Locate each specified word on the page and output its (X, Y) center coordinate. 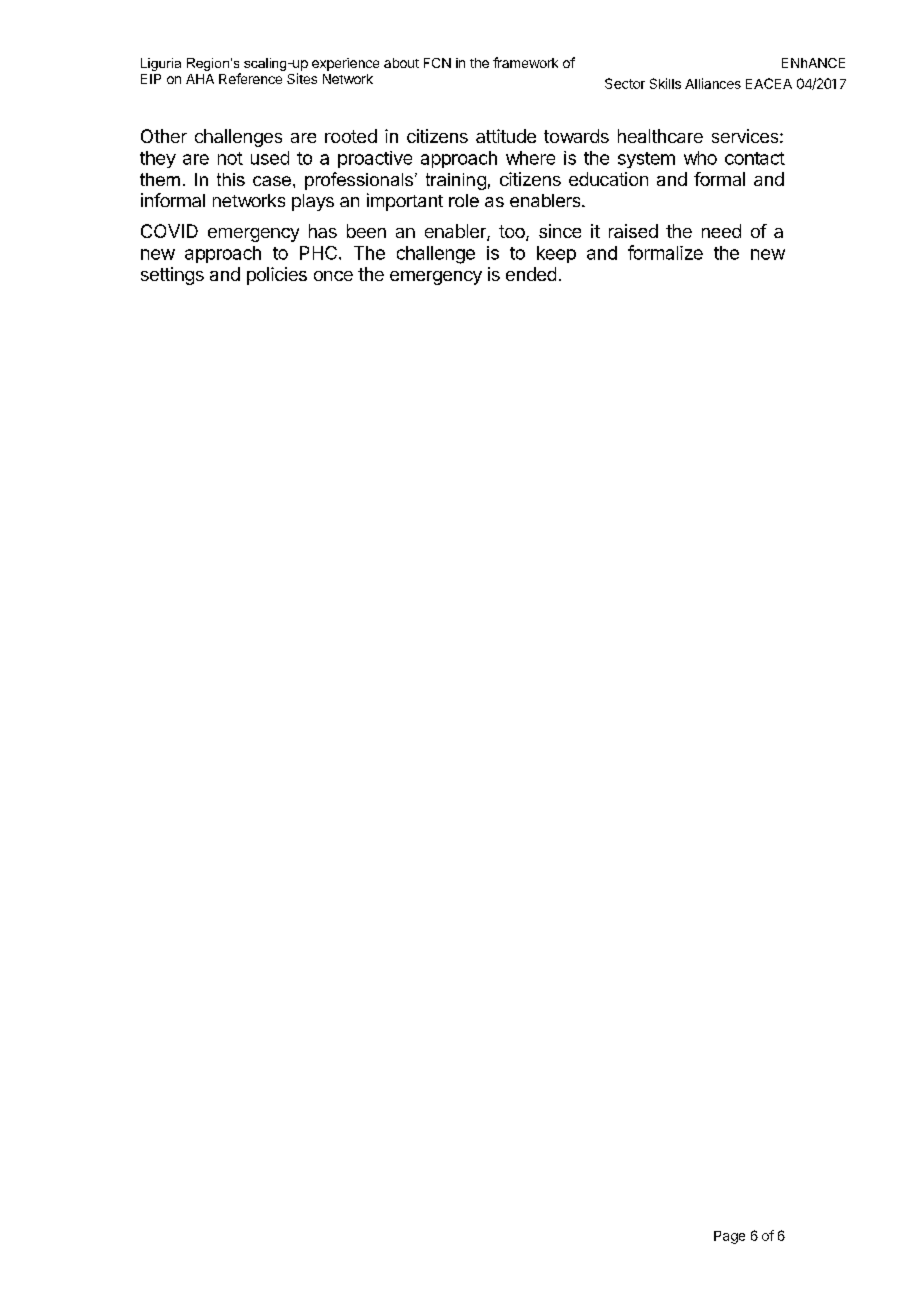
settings (172, 276)
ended (531, 274)
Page (729, 1237)
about (401, 63)
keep (556, 254)
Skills (665, 83)
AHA (200, 79)
